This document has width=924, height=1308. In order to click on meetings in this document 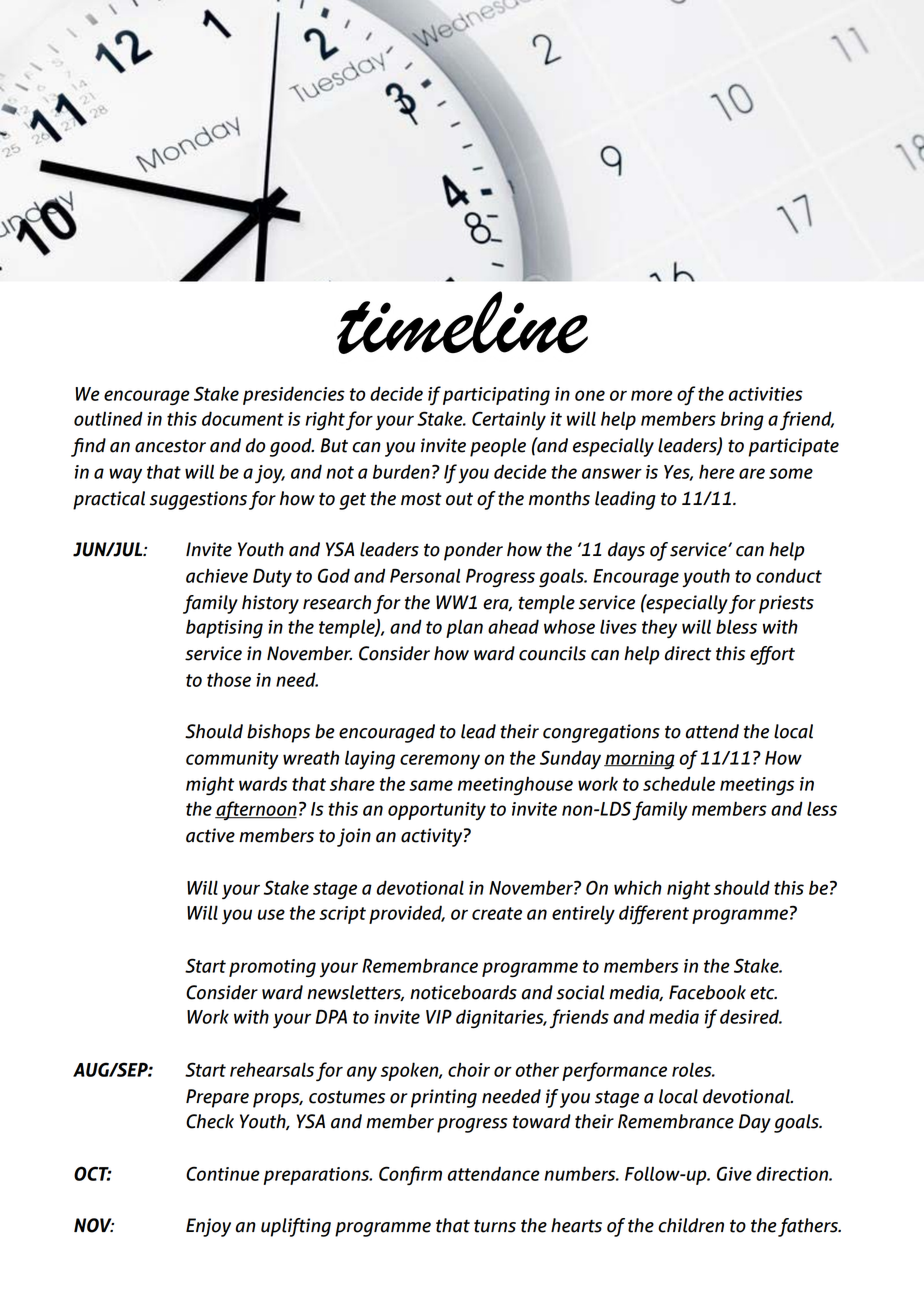, I will do `click(757, 786)`.
